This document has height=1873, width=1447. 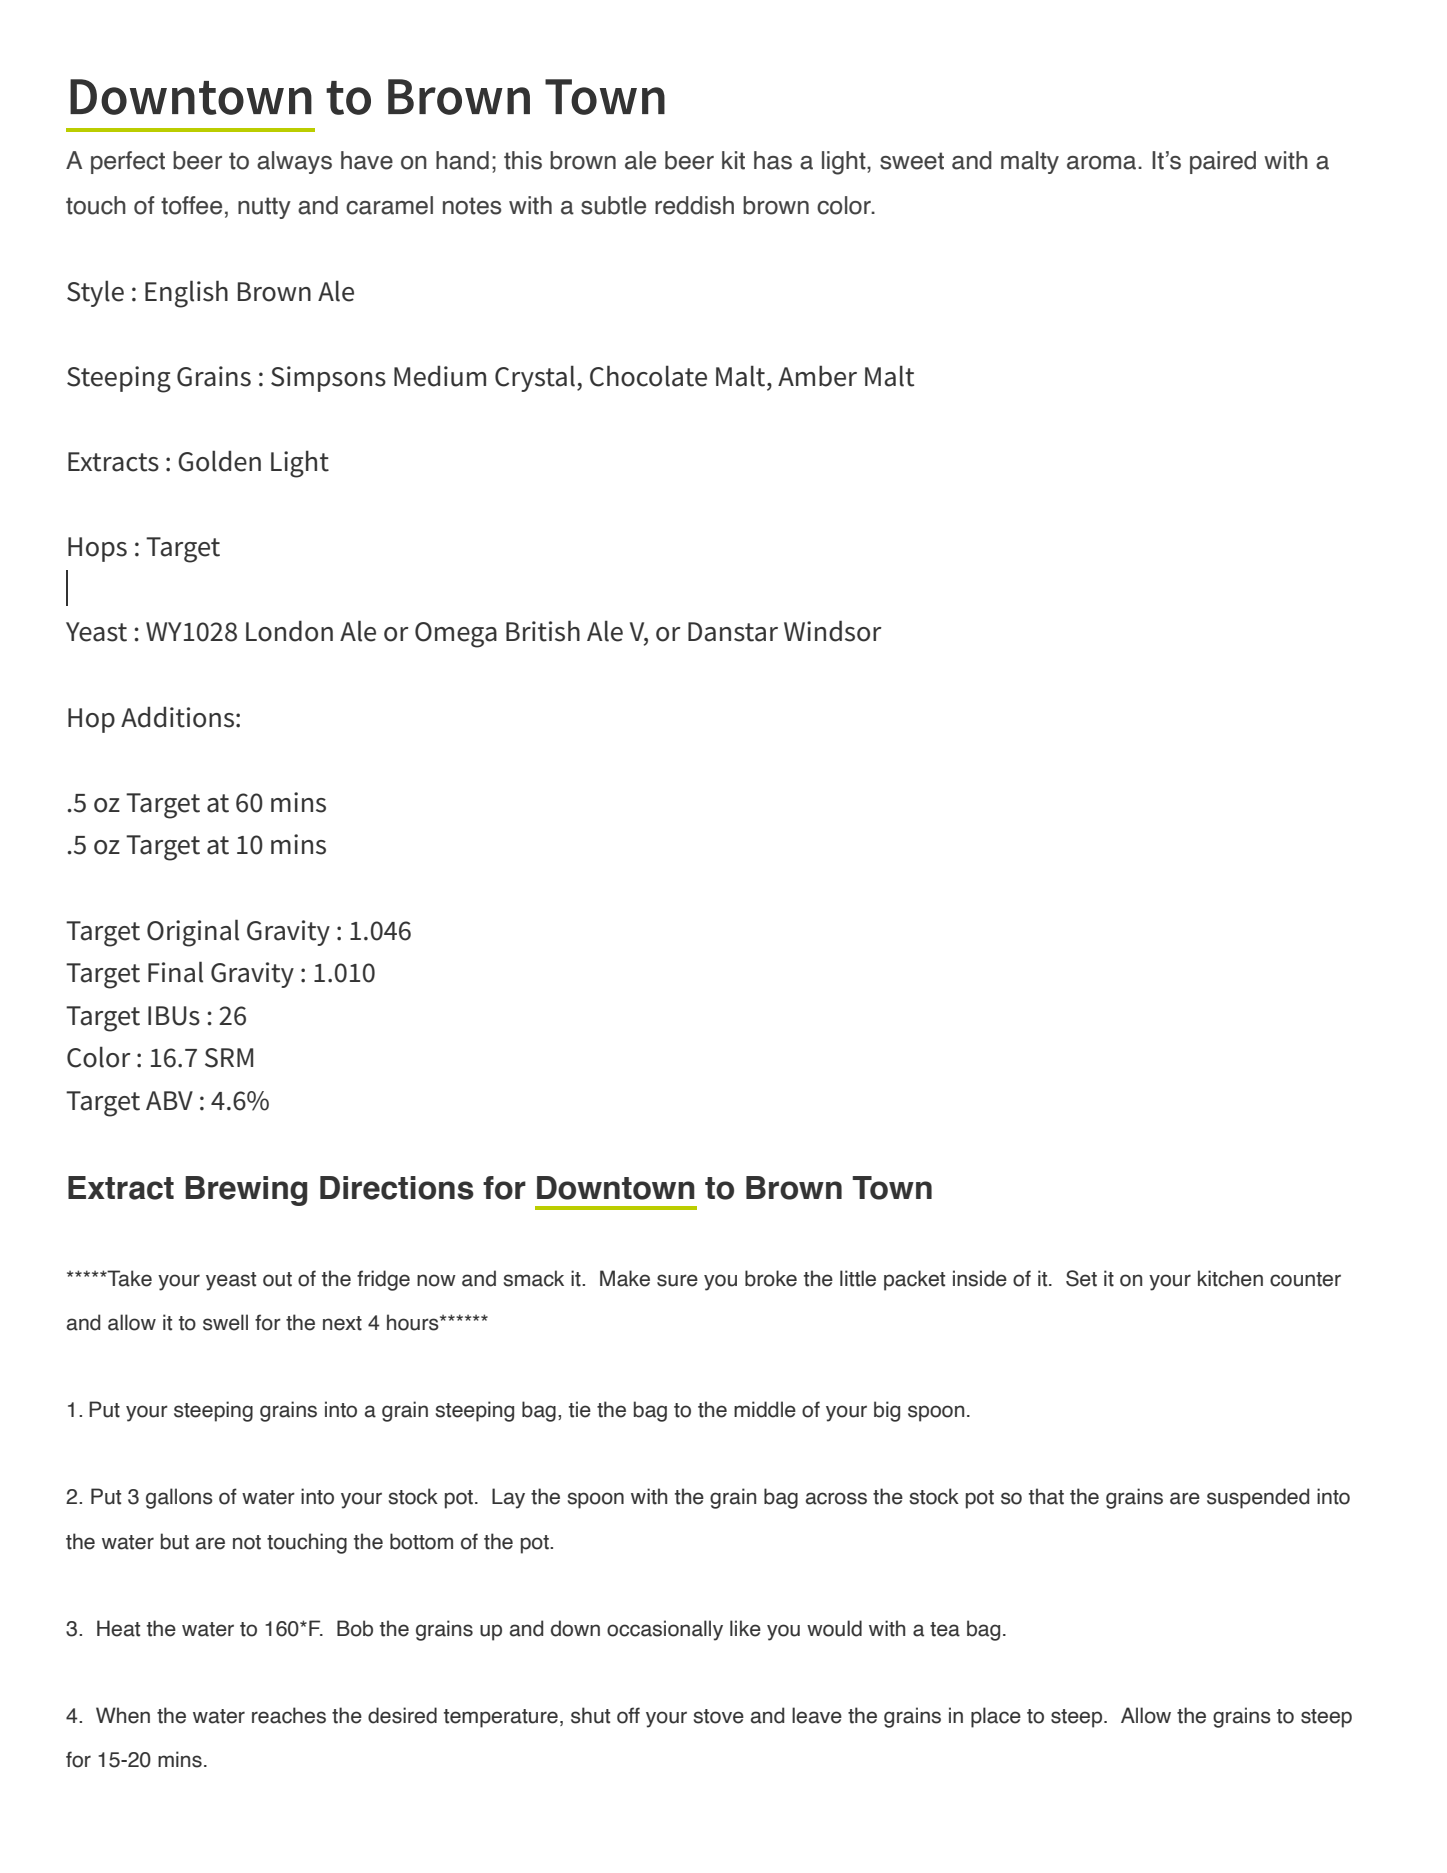 What do you see at coordinates (833, 631) in the document?
I see `Windsor` at bounding box center [833, 631].
